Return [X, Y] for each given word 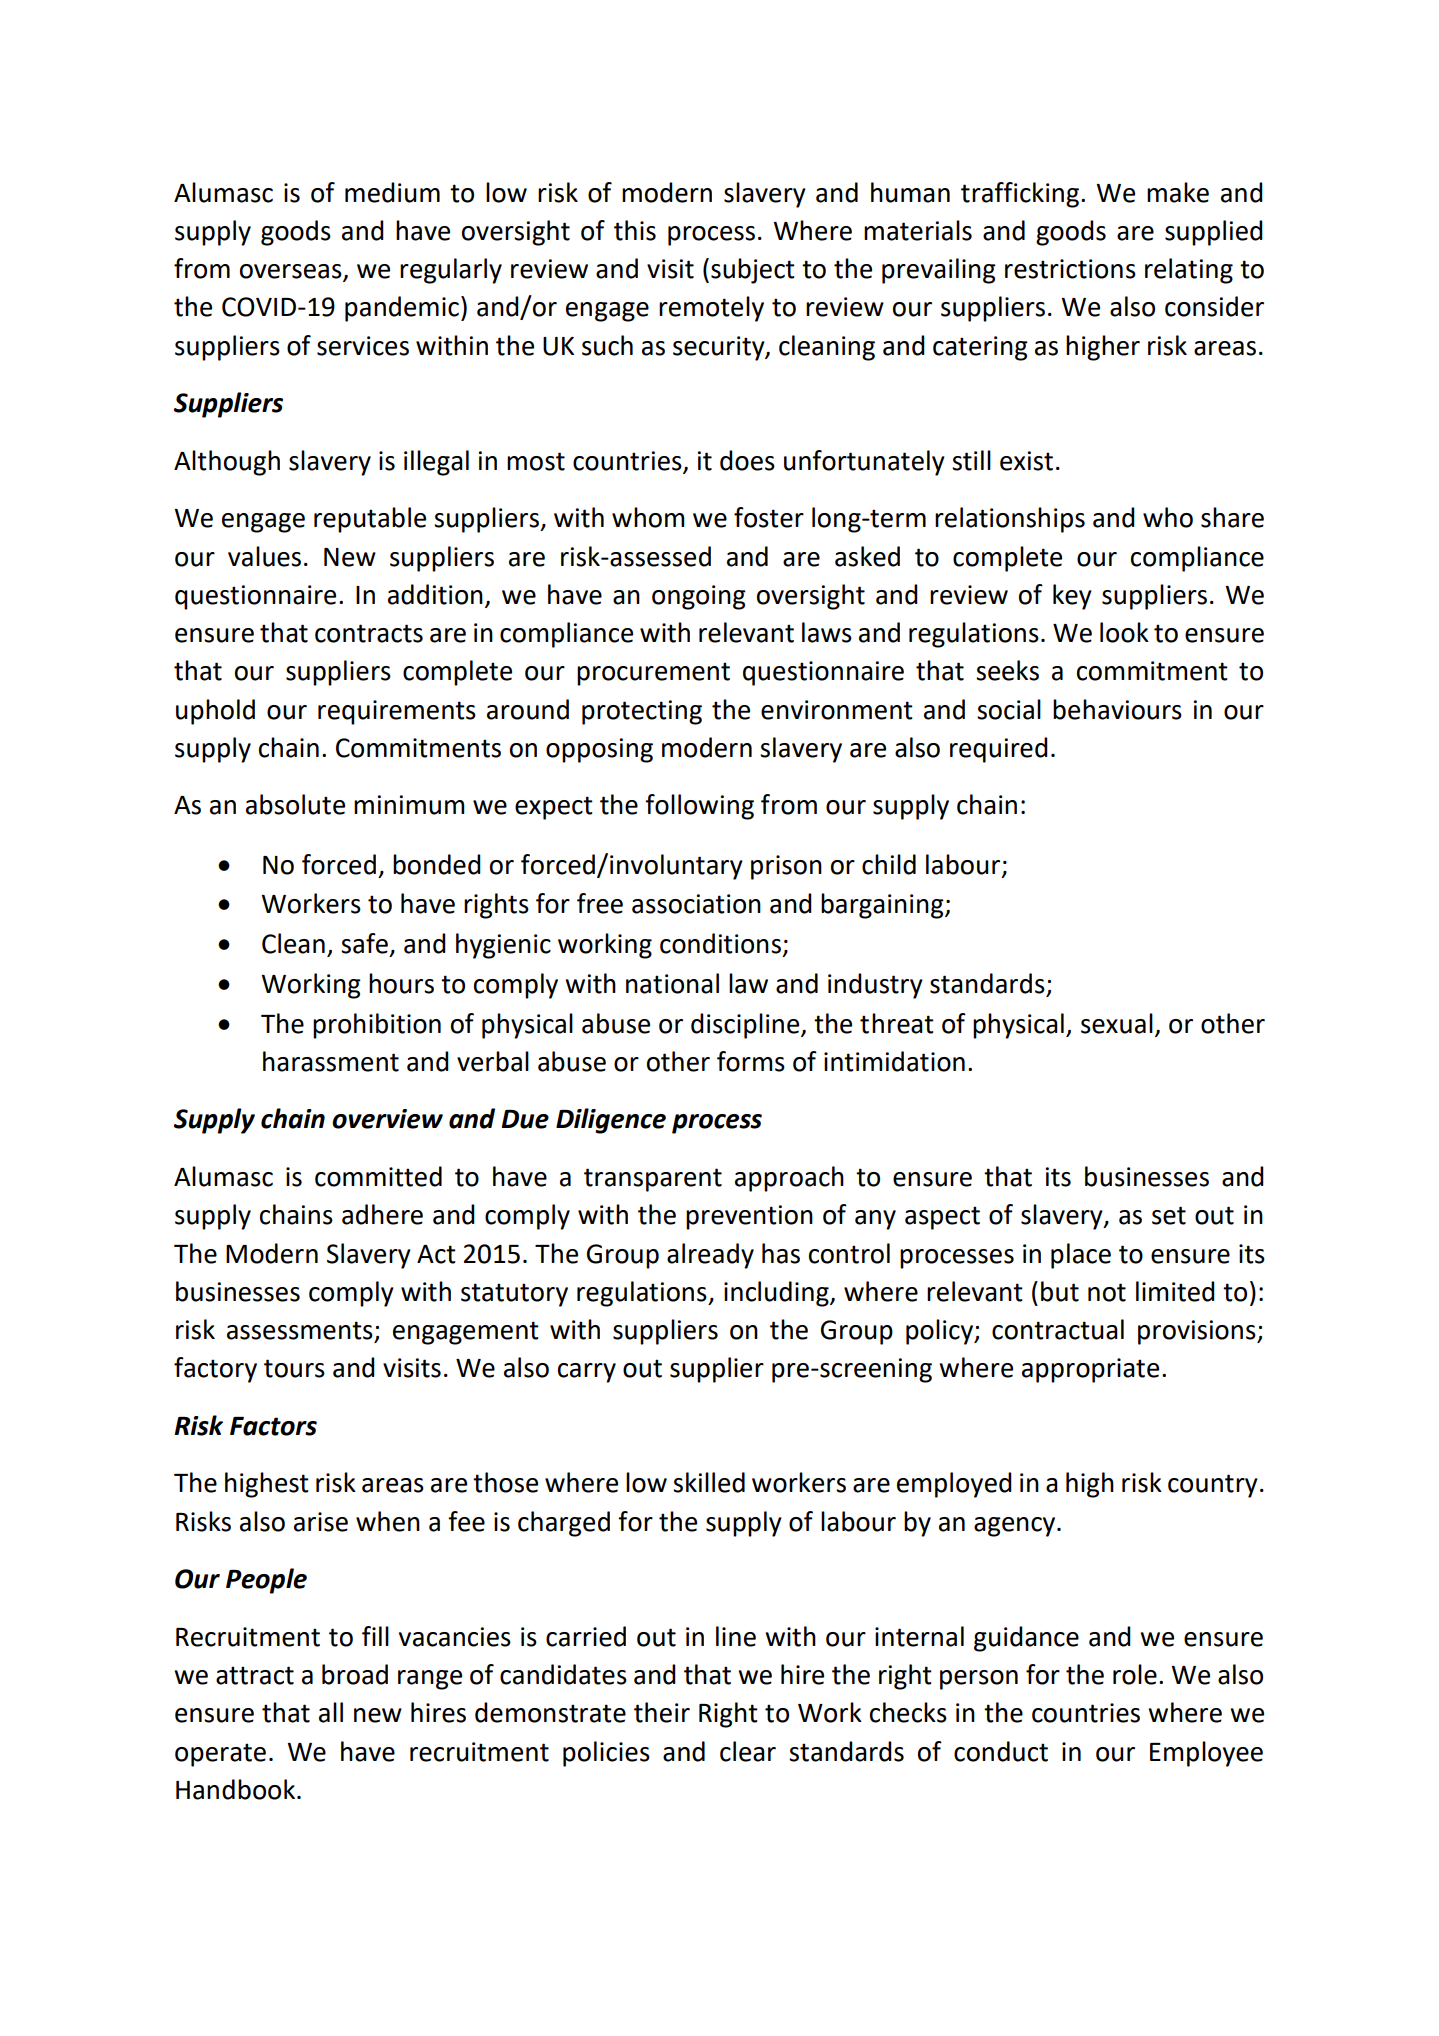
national [672, 983]
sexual [1117, 1023]
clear [748, 1751]
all [331, 1712]
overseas [292, 272]
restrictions [1070, 269]
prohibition [377, 1026]
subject [753, 271]
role [1135, 1674]
